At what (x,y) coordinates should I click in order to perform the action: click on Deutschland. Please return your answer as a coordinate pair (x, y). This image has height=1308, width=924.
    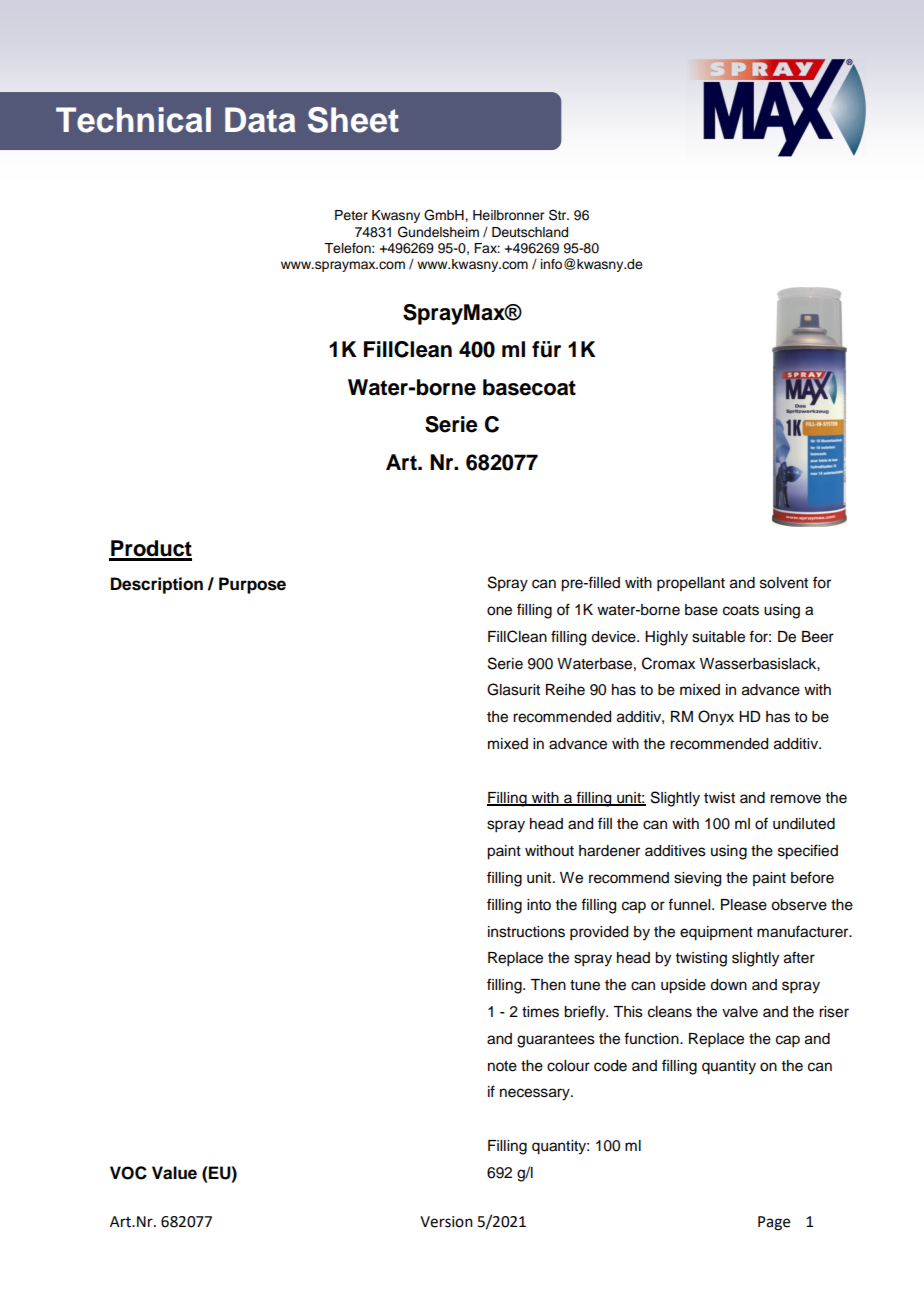
    Looking at the image, I should click on (530, 232).
